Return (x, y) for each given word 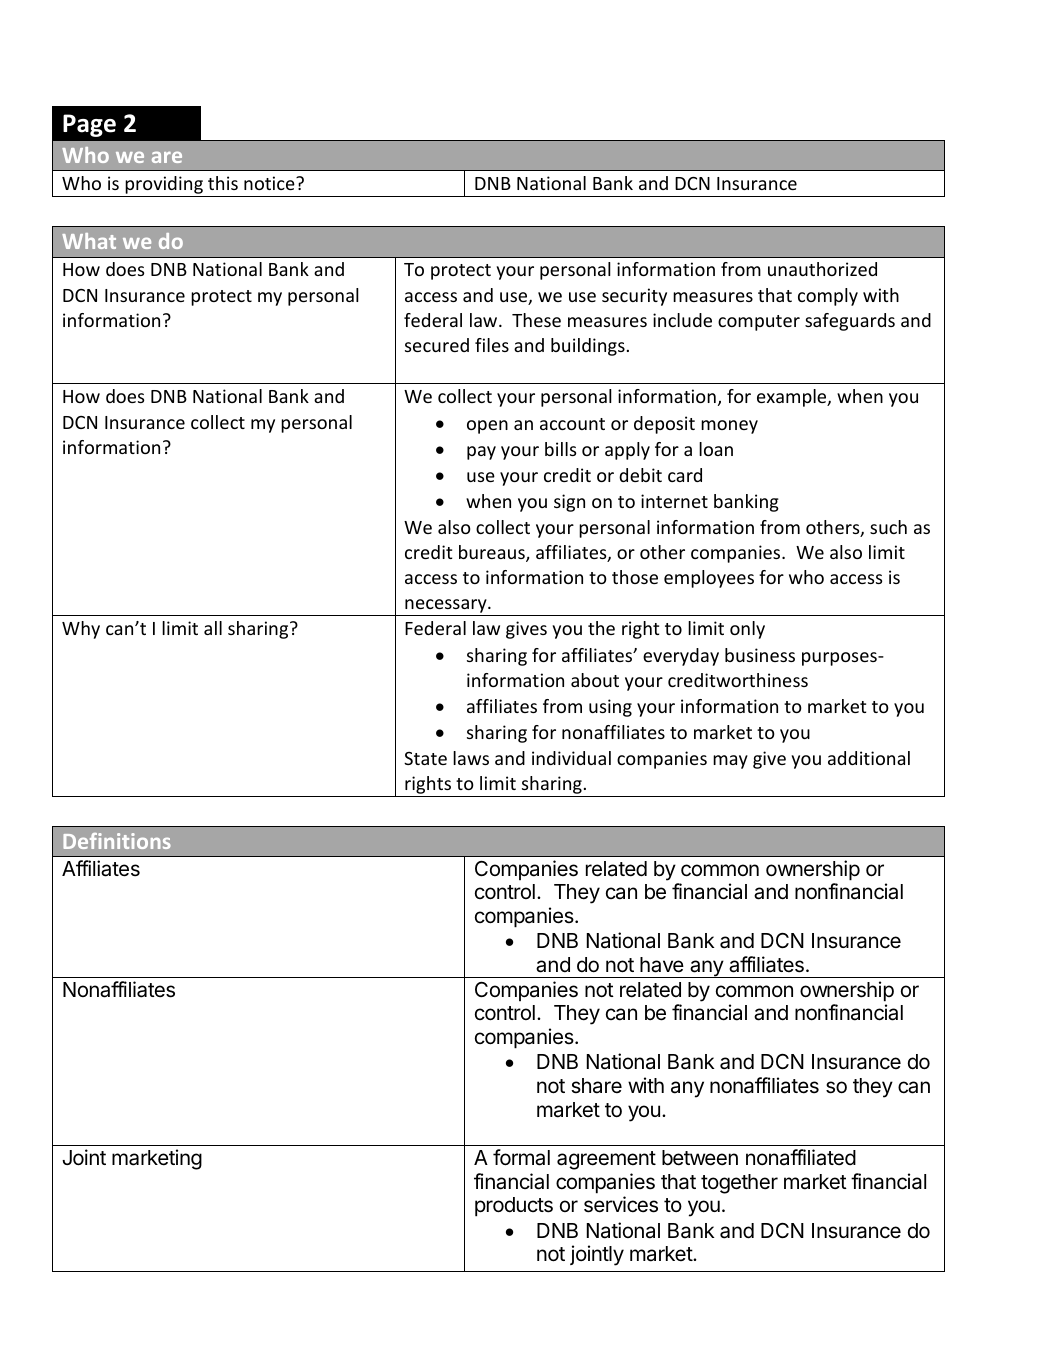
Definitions (117, 841)
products (514, 1207)
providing (164, 186)
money (729, 427)
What (89, 241)
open (487, 427)
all (213, 628)
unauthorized (822, 269)
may (730, 762)
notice (270, 183)
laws (471, 758)
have (662, 965)
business (760, 655)
